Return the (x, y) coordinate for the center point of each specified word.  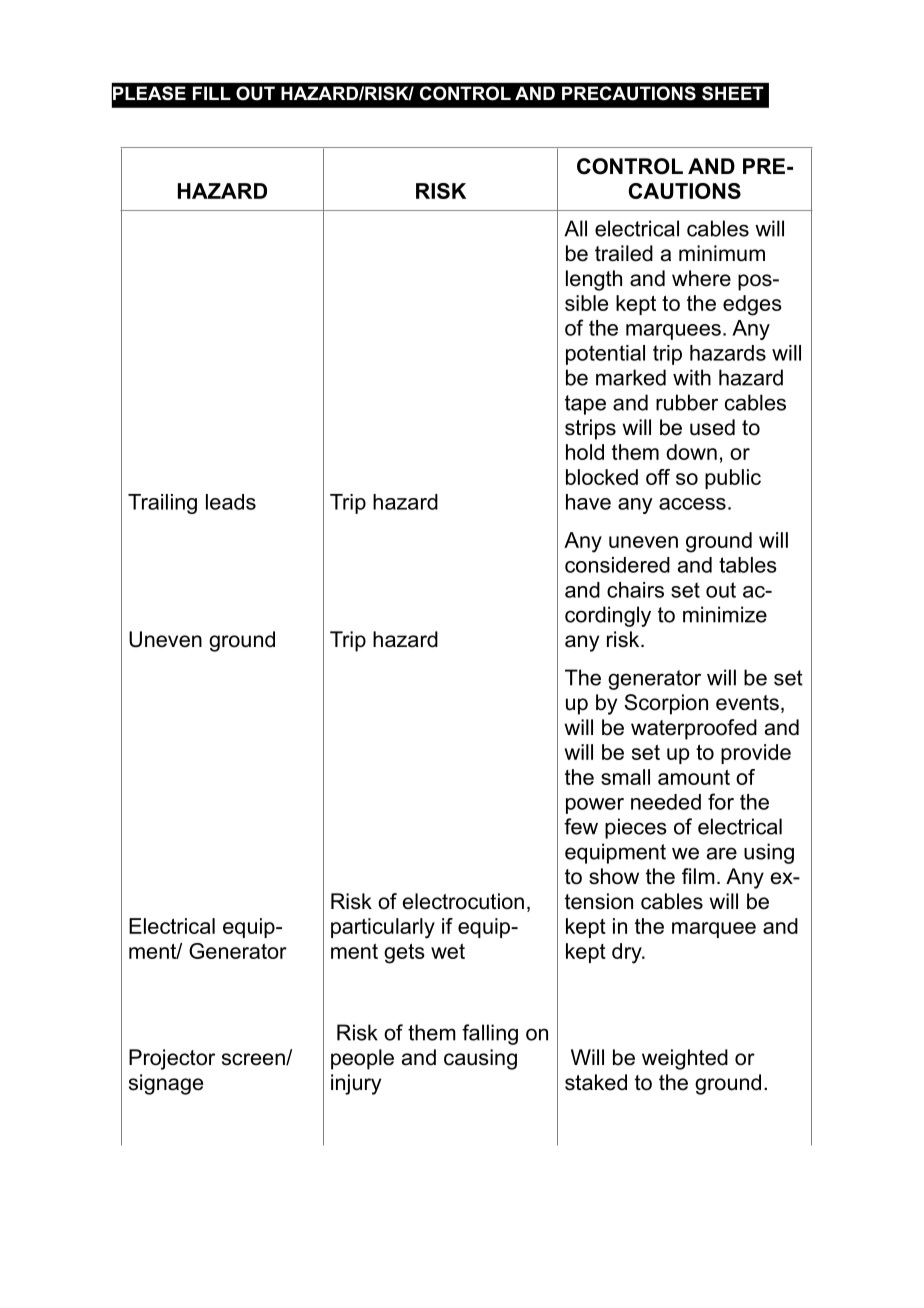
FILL (212, 93)
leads (231, 502)
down (691, 452)
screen (254, 1059)
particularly (383, 928)
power (595, 806)
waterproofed (694, 729)
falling (490, 1034)
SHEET (733, 93)
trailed (624, 253)
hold (585, 452)
